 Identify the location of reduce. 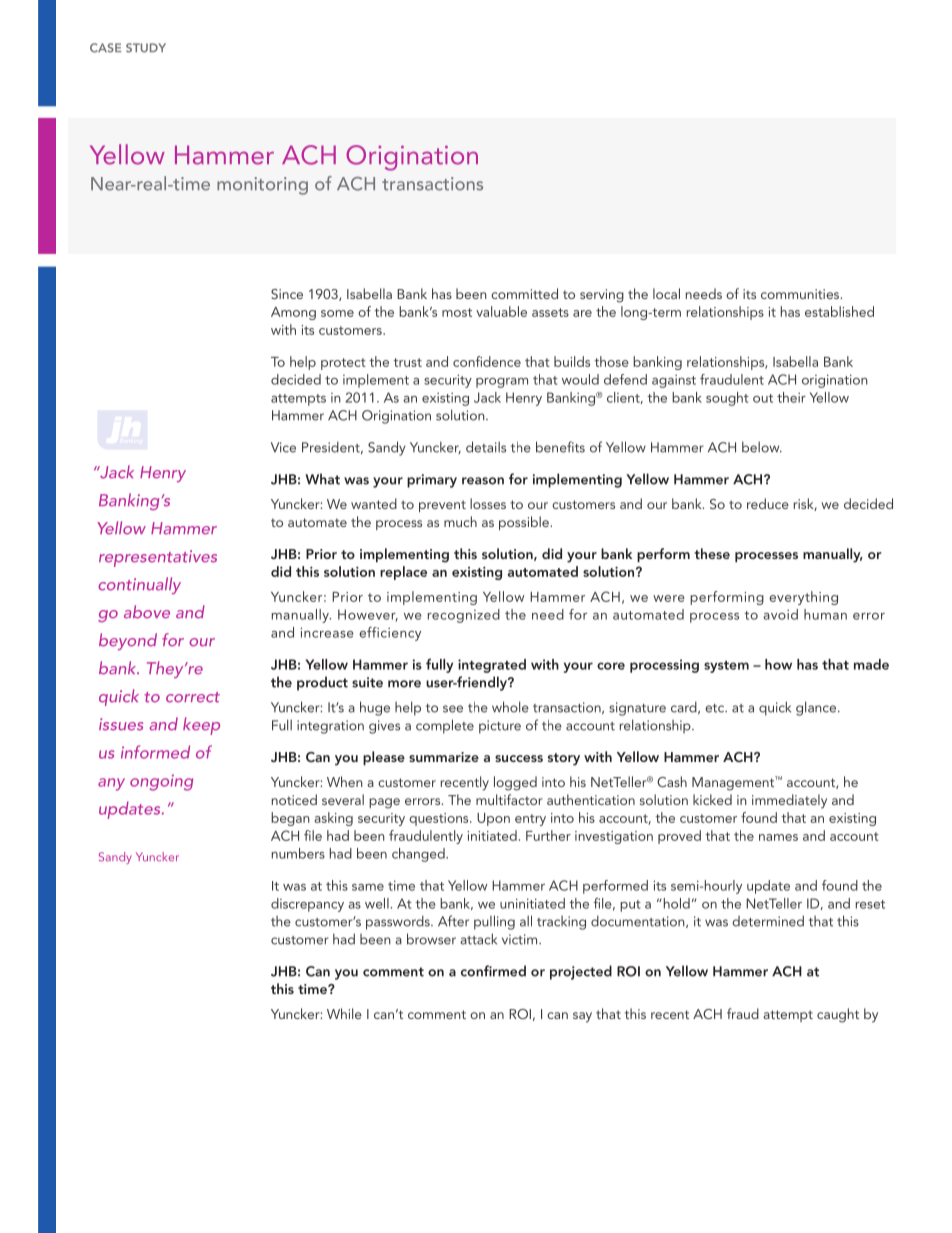
(768, 503).
